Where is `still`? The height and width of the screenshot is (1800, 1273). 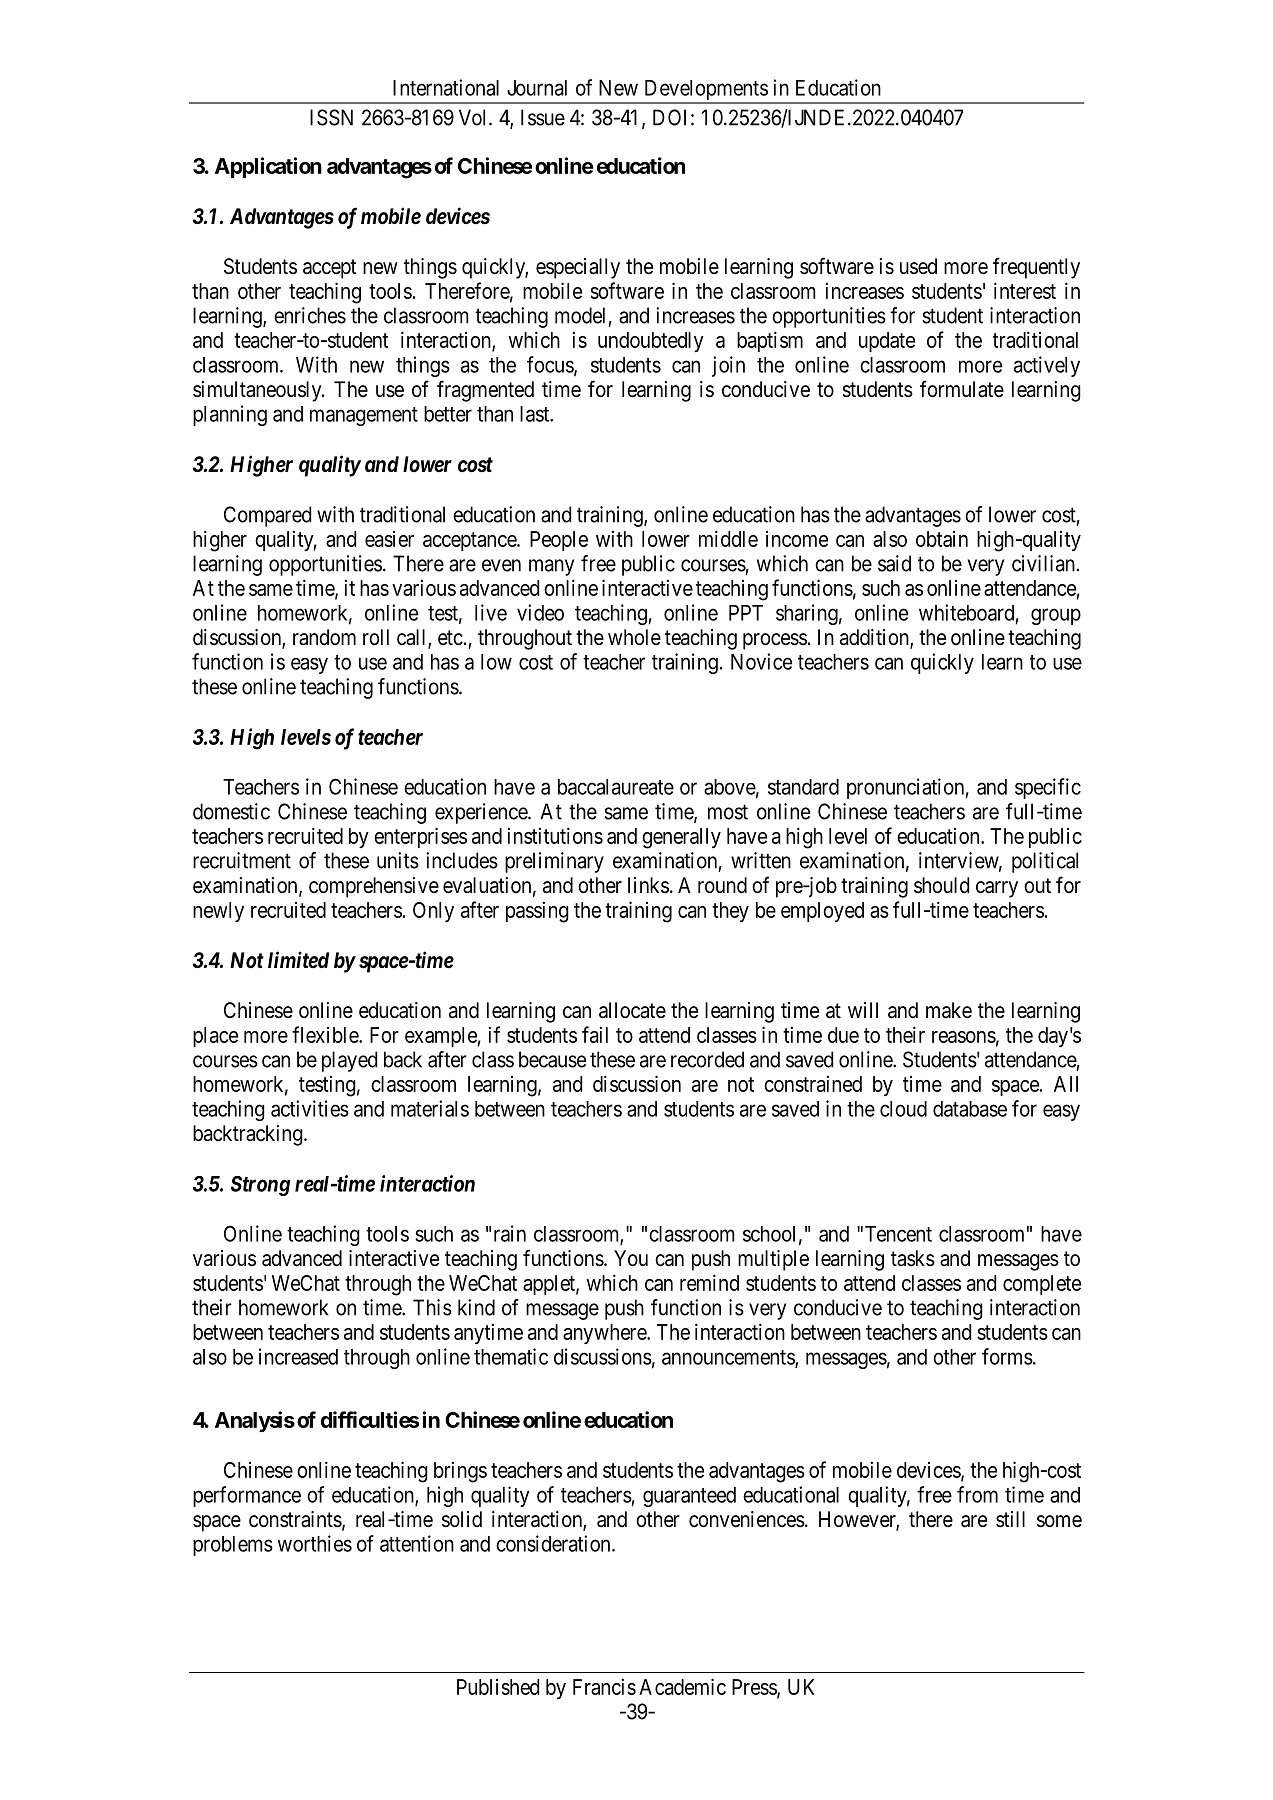
still is located at coordinates (1010, 1519).
